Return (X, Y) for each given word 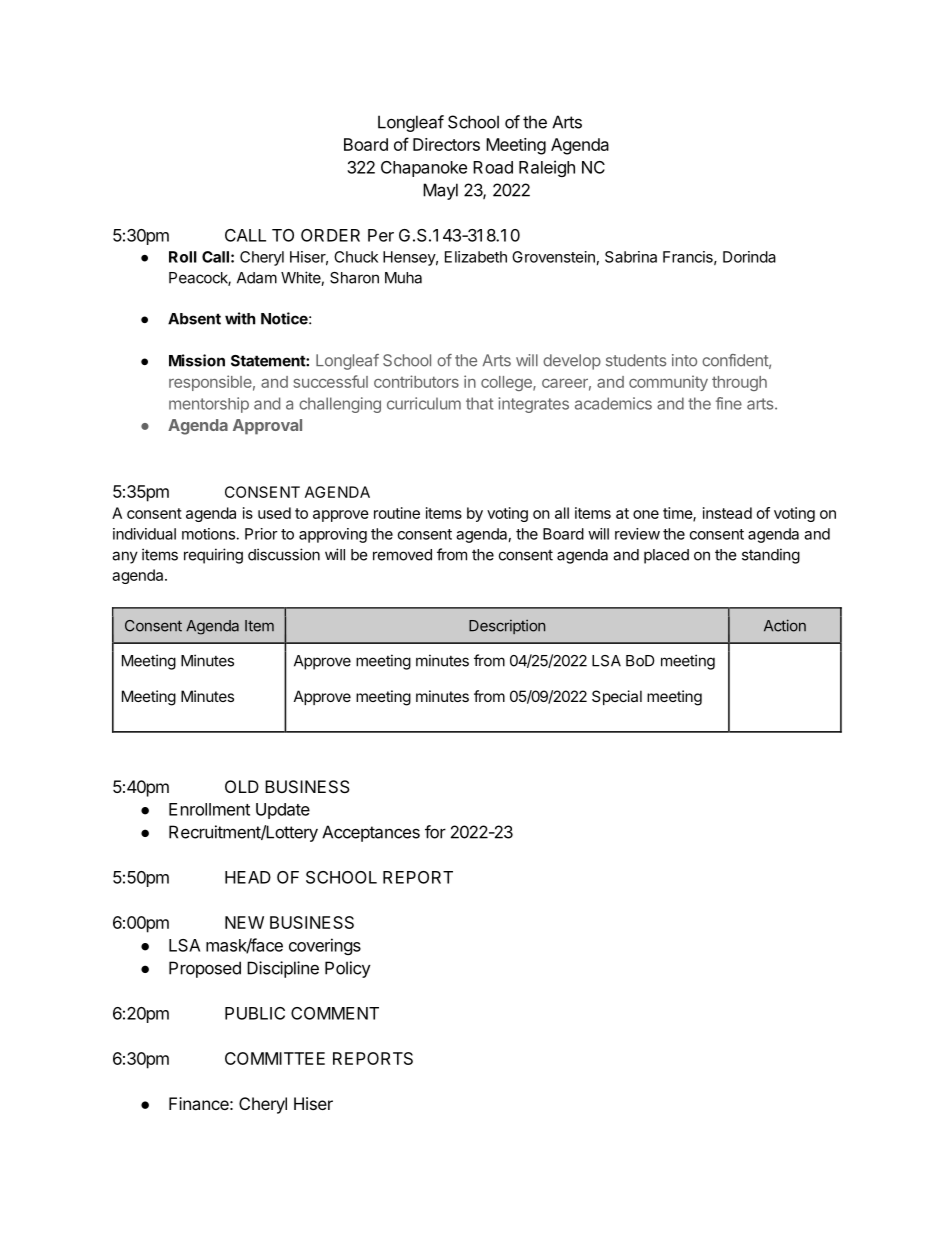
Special (617, 697)
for (435, 832)
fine (729, 403)
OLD (242, 786)
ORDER (330, 235)
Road (493, 167)
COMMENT (335, 1013)
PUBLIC (255, 1013)
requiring (213, 556)
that (479, 403)
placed (666, 556)
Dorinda (749, 257)
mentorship (209, 405)
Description (507, 627)
